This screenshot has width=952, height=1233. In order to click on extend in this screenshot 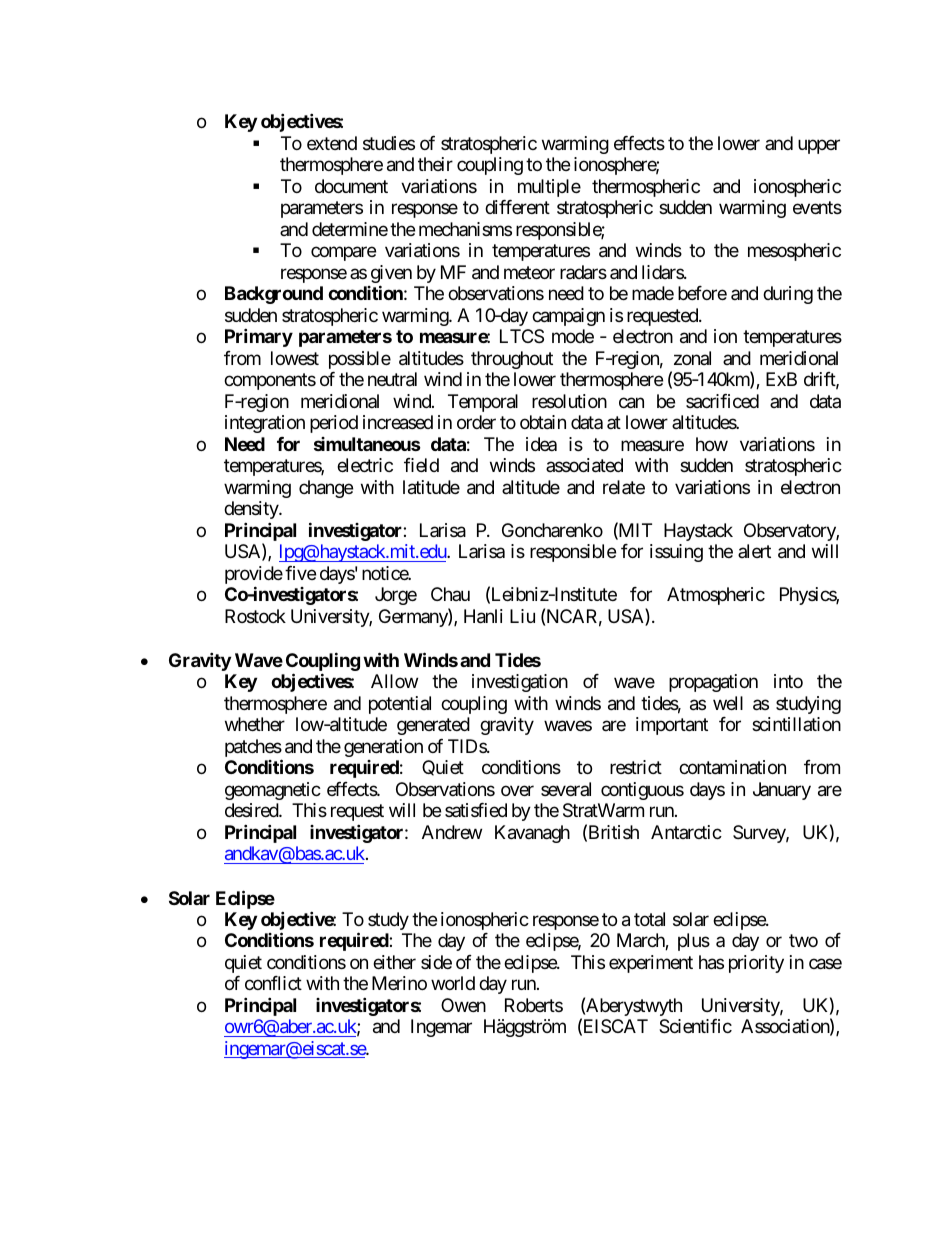, I will do `click(332, 143)`.
